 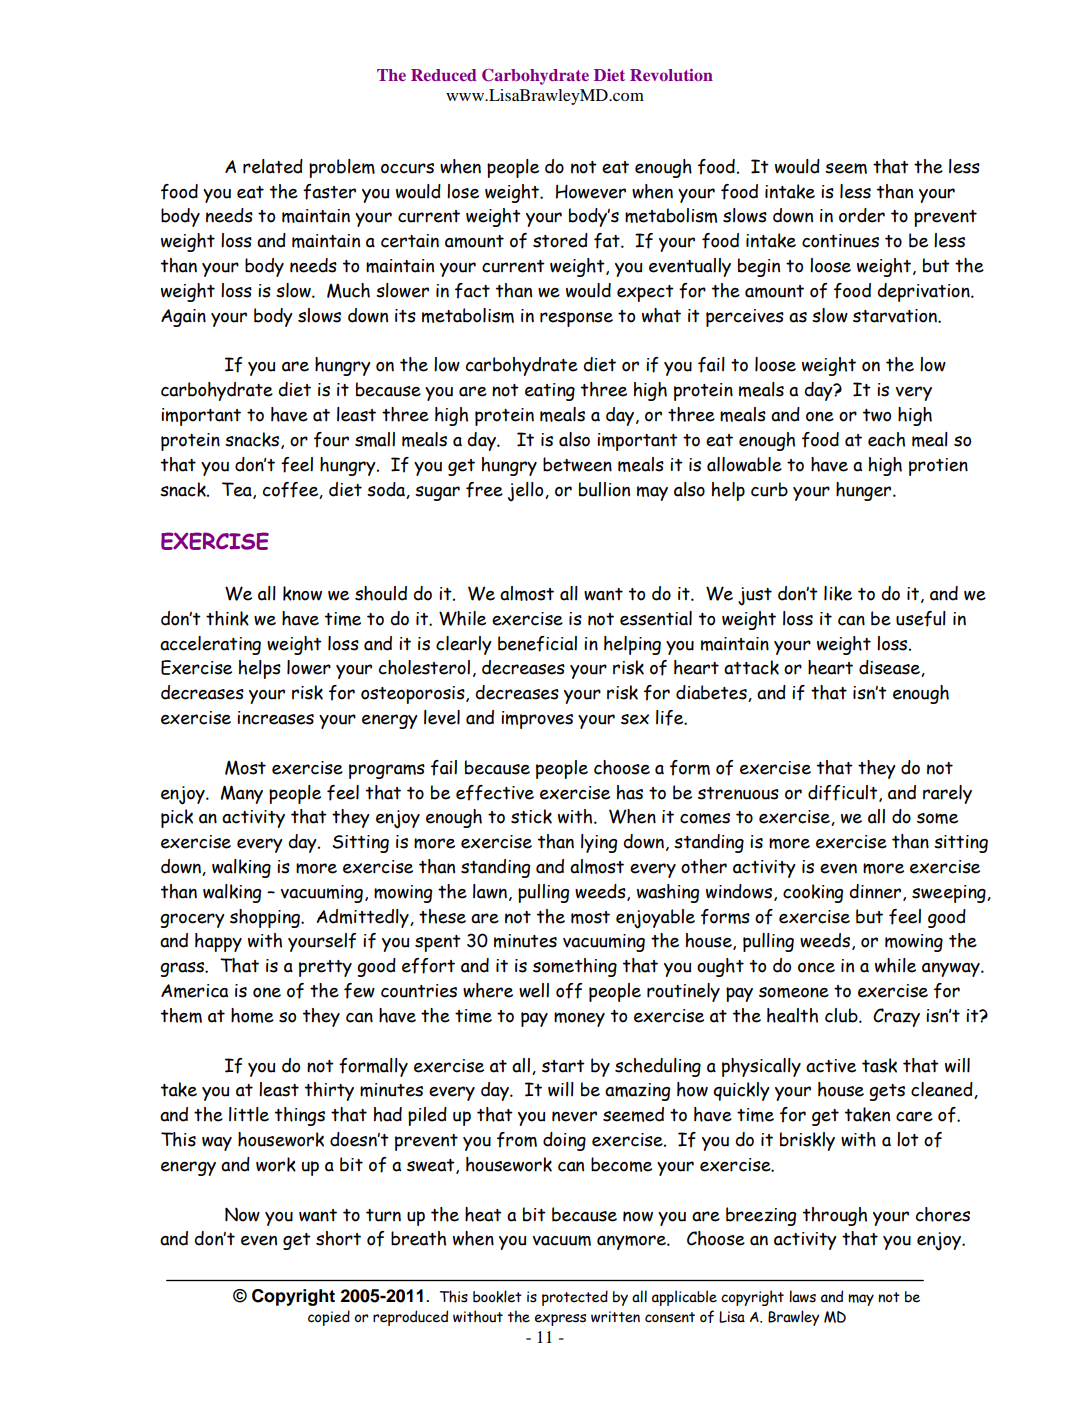 I want to click on order, so click(x=862, y=215).
